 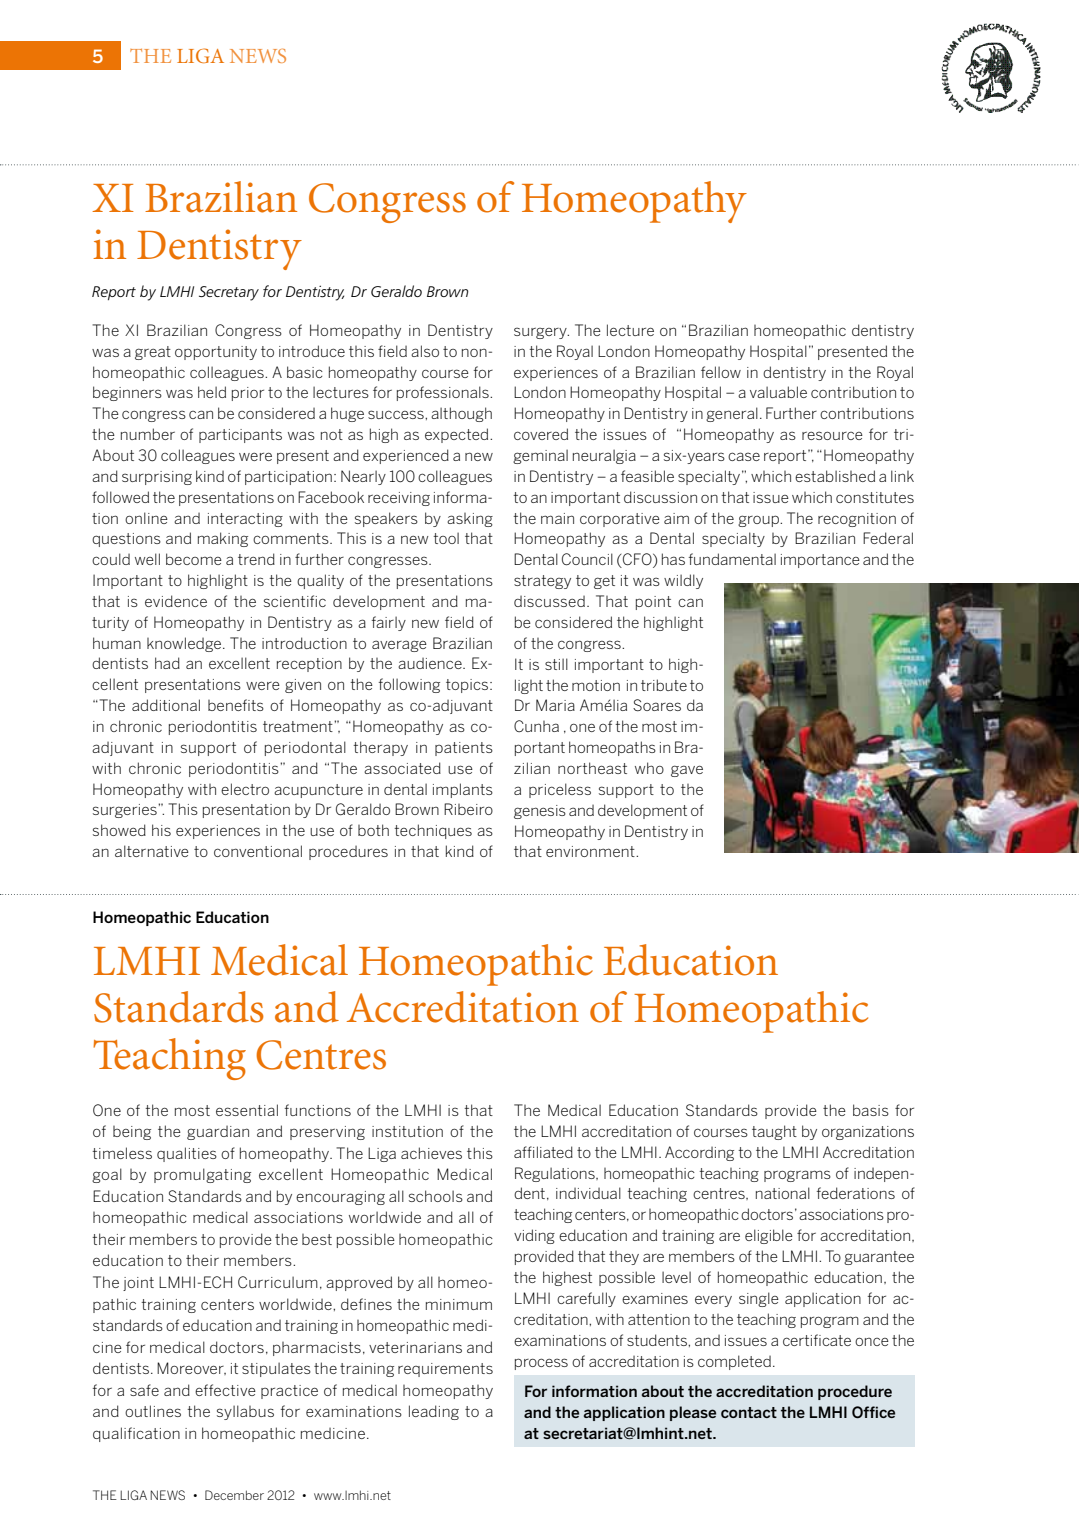 I want to click on gave, so click(x=687, y=771).
